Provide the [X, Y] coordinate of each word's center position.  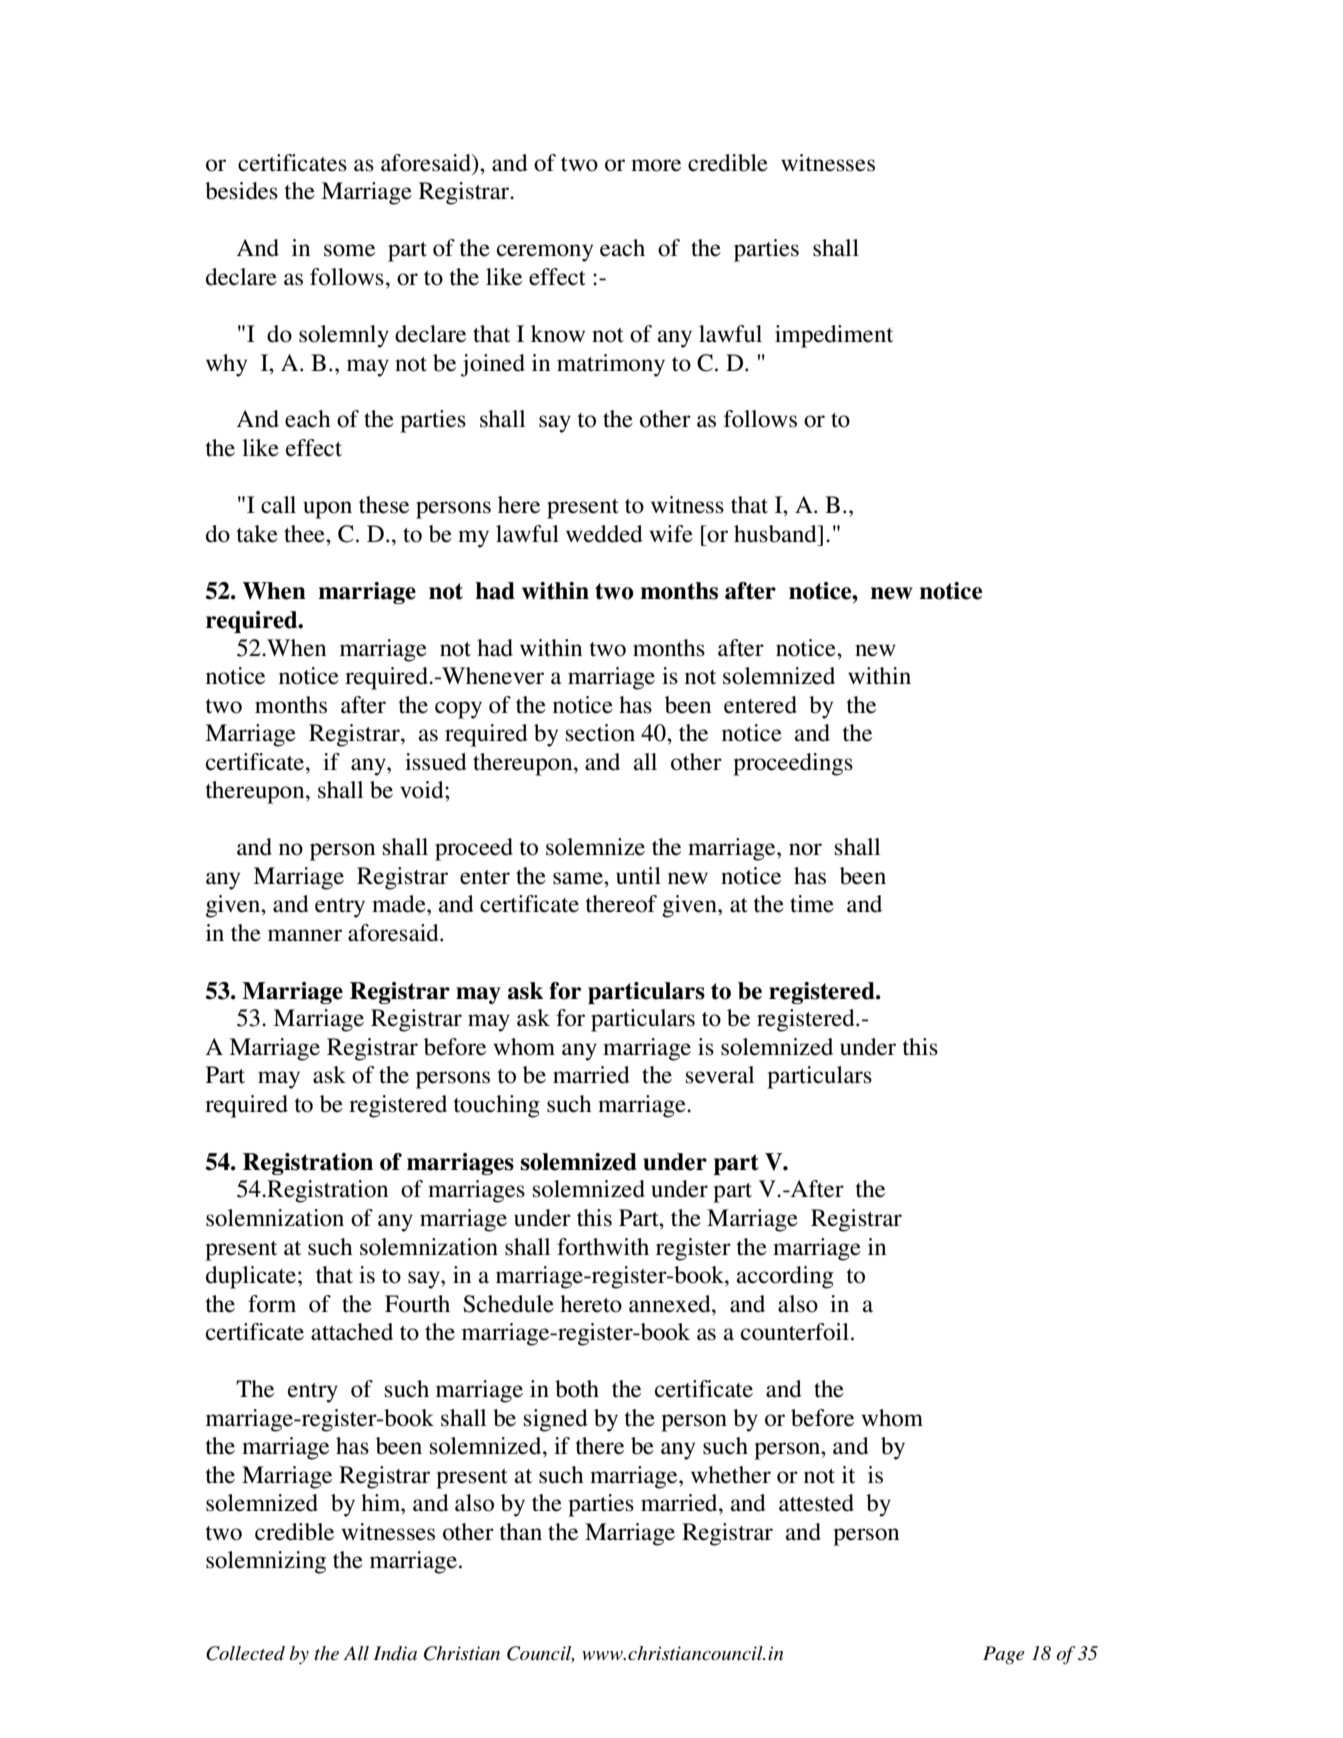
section [600, 733]
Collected [245, 1653]
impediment [834, 336]
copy [458, 710]
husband [776, 534]
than [520, 1532]
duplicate [251, 1277]
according [785, 1277]
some [349, 250]
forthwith [603, 1247]
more [656, 165]
